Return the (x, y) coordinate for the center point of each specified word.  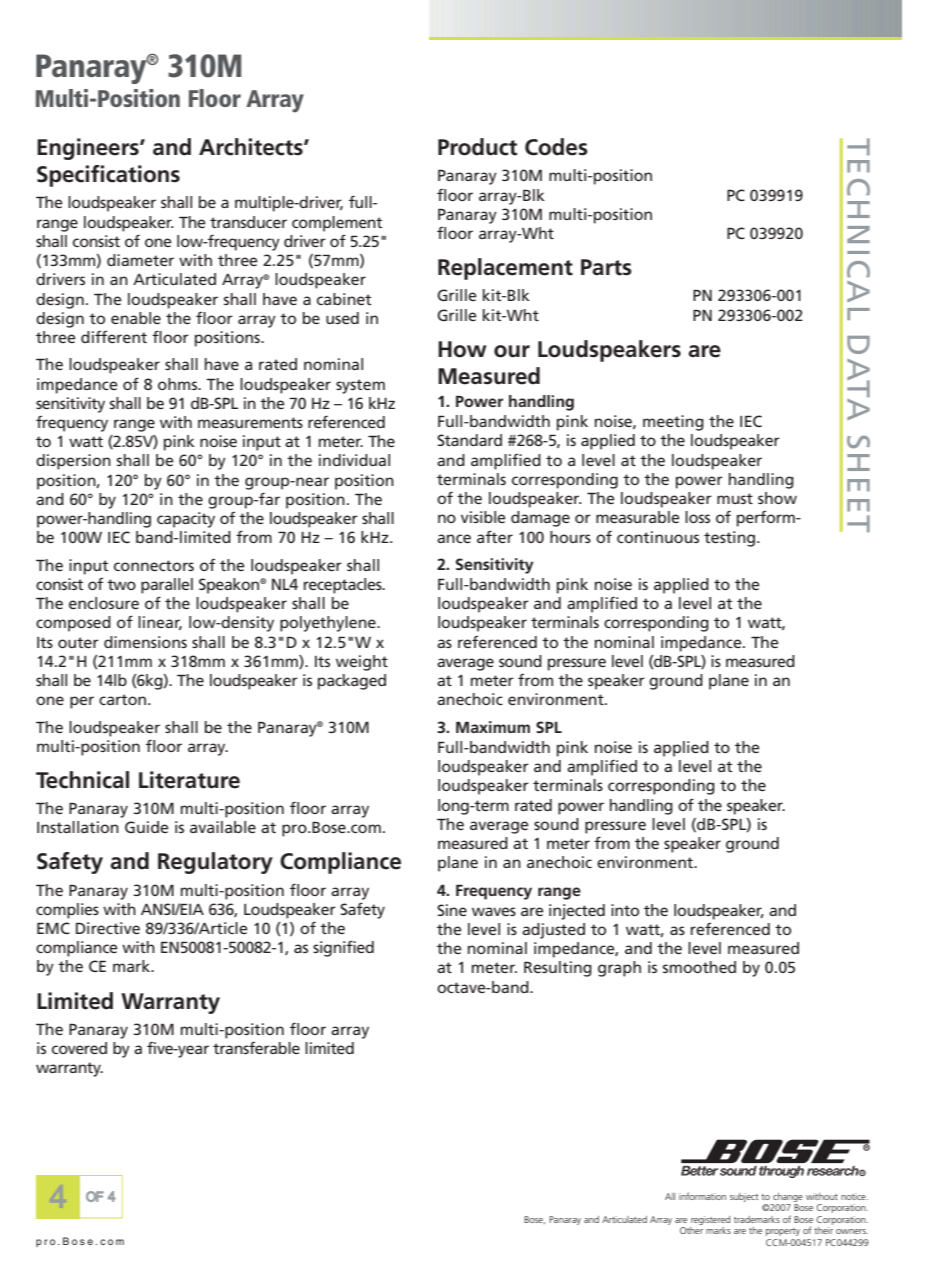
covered (79, 1048)
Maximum (493, 727)
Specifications (108, 176)
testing (729, 539)
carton (122, 699)
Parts (606, 267)
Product (477, 147)
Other (691, 1230)
